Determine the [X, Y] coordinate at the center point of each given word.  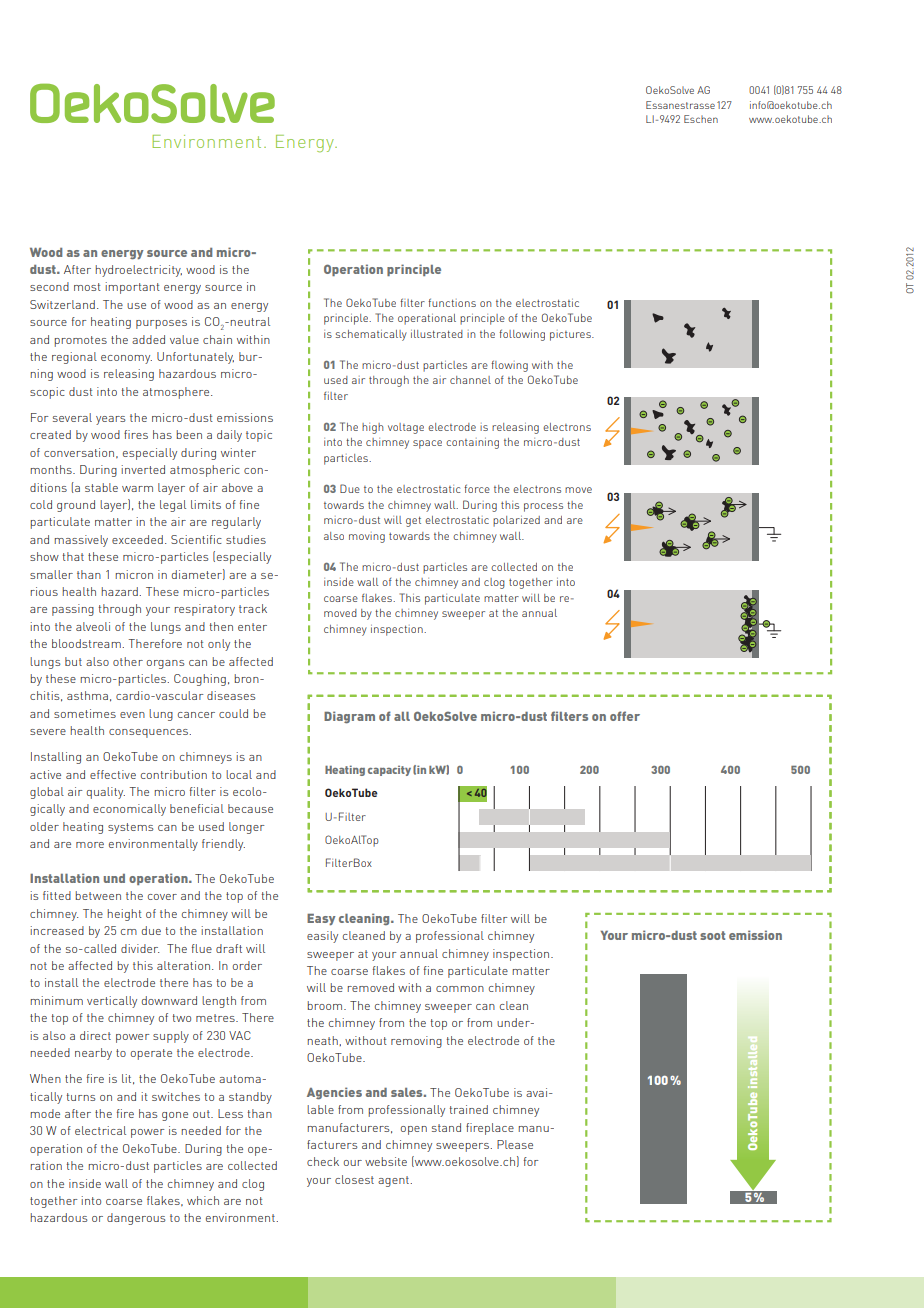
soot [712, 935]
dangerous [136, 1219]
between [98, 895]
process [543, 507]
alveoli [93, 626]
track [253, 608]
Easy [321, 920]
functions [452, 302]
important [132, 288]
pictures [571, 335]
